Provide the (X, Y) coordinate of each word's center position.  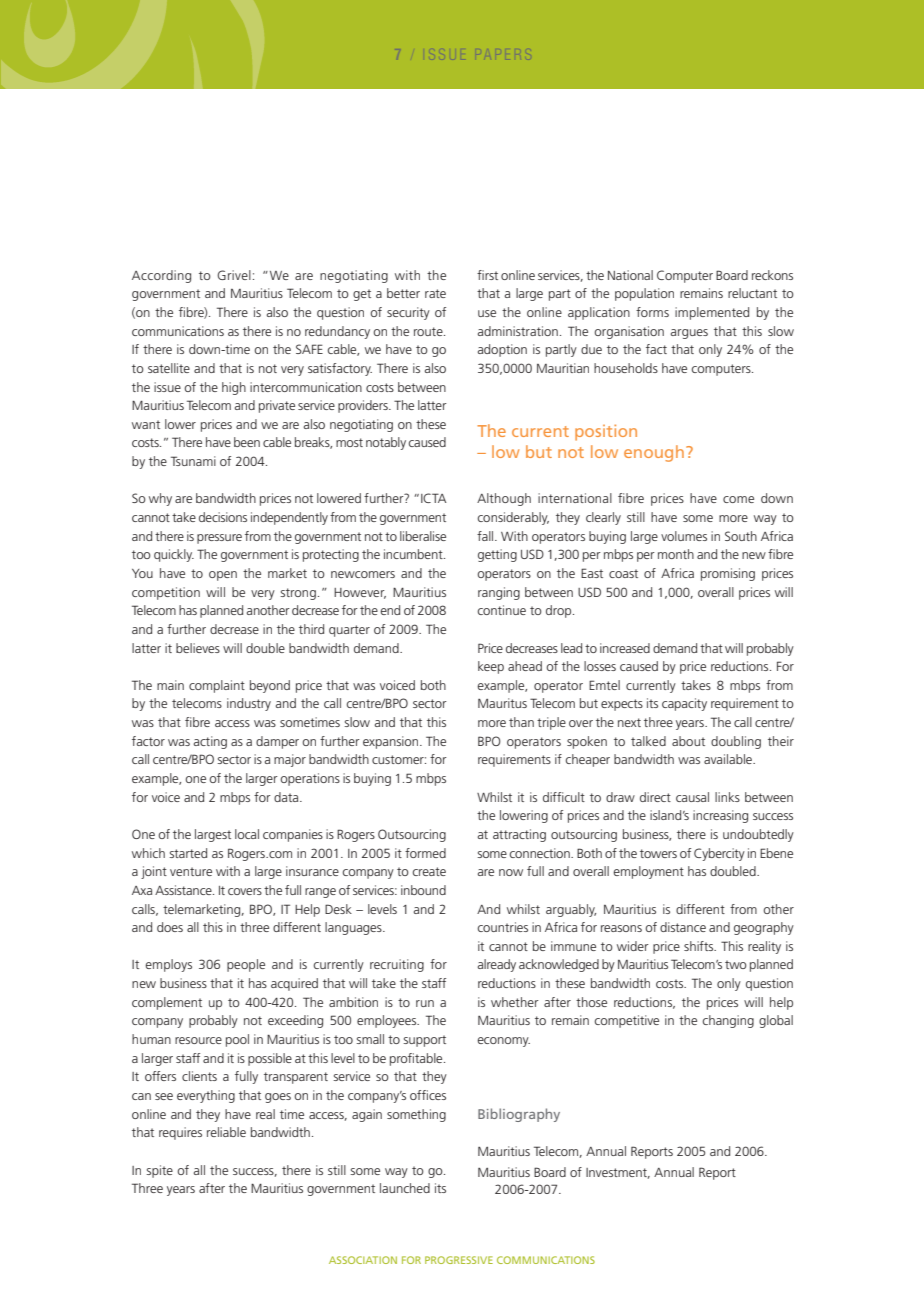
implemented (712, 313)
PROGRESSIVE (459, 1260)
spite (159, 1171)
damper (277, 742)
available (729, 759)
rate (435, 293)
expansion (392, 742)
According (161, 276)
